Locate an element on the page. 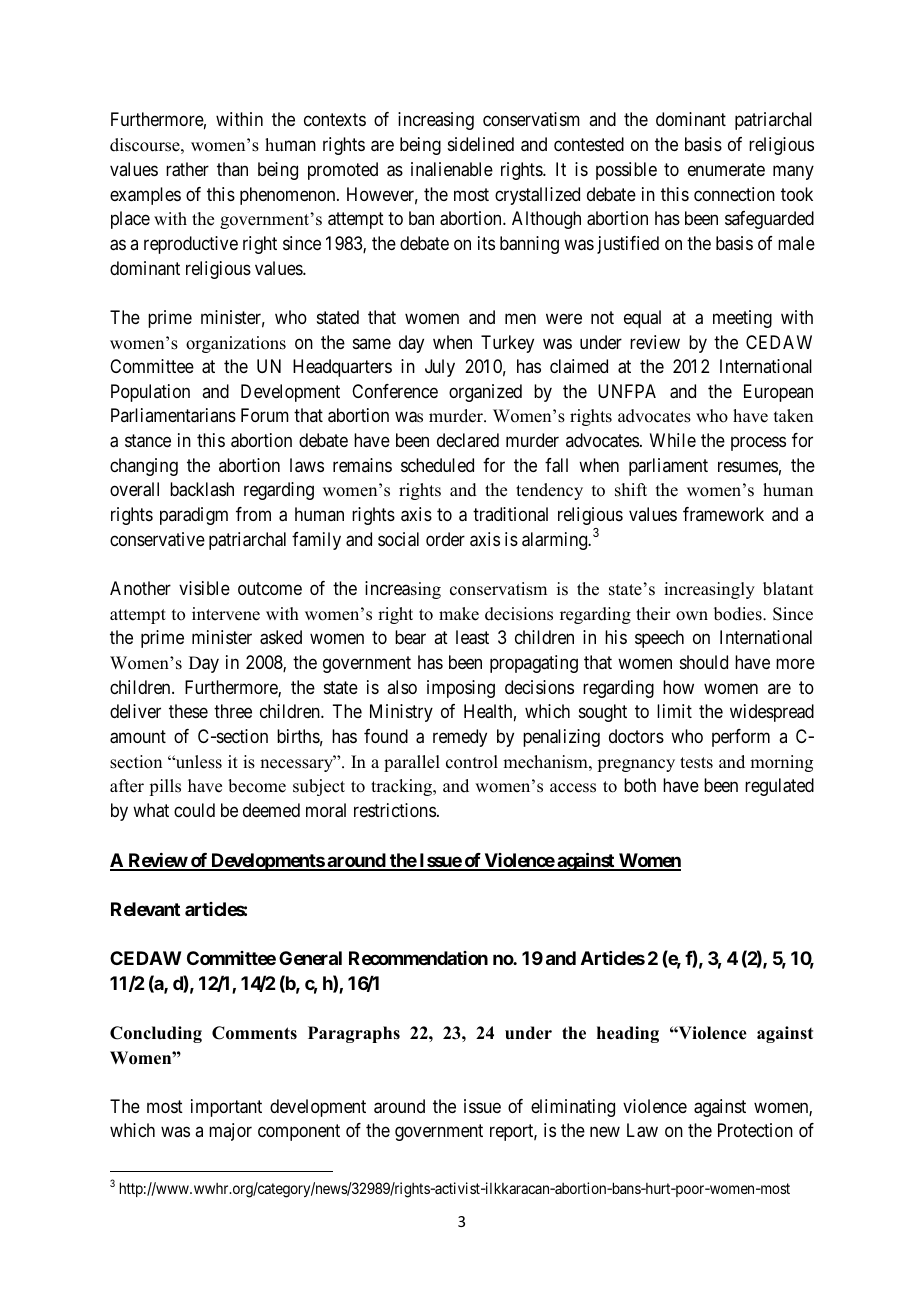 Image resolution: width=924 pixels, height=1308 pixels. Protection is located at coordinates (755, 1130).
